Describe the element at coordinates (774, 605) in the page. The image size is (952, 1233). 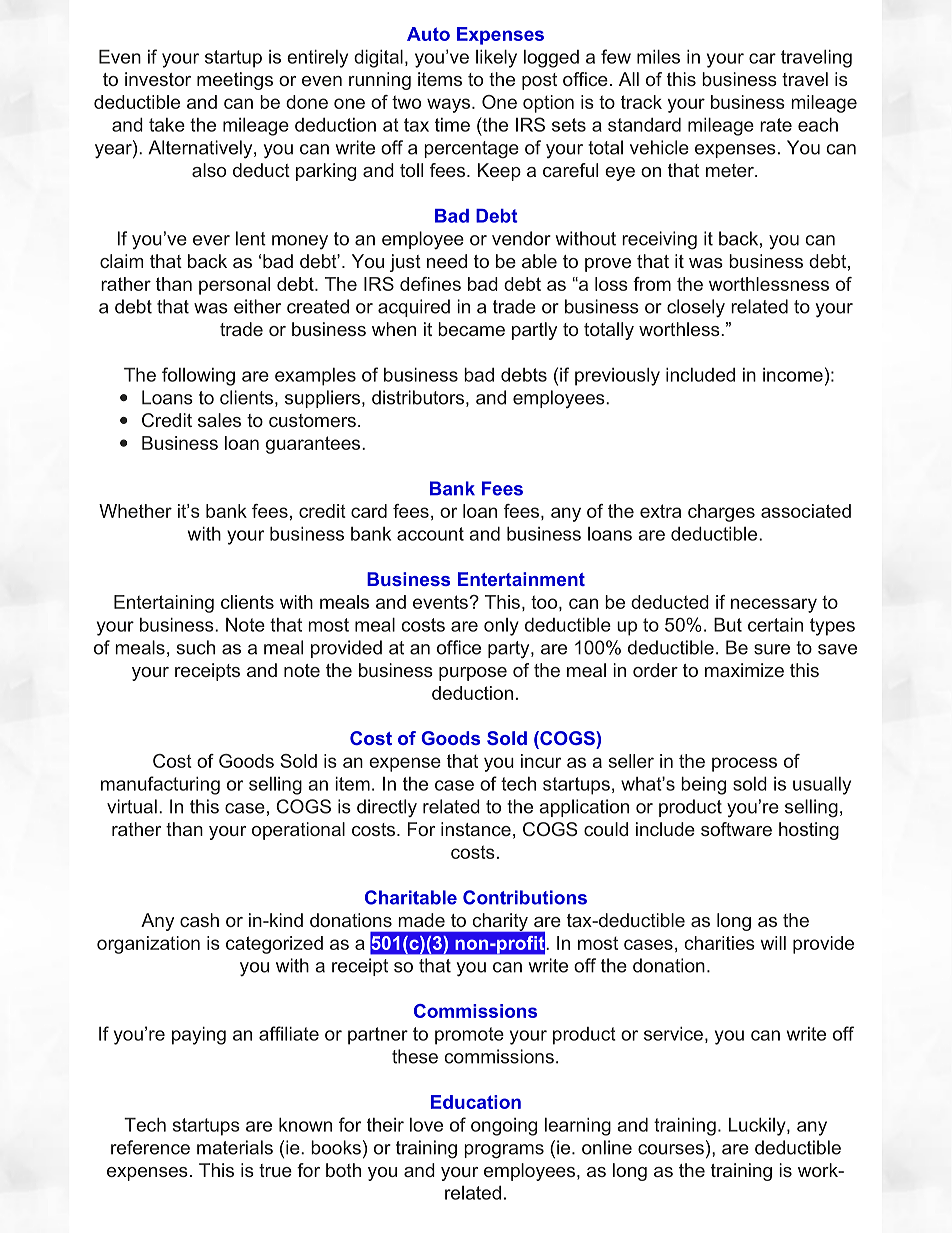
I see `necessary` at that location.
